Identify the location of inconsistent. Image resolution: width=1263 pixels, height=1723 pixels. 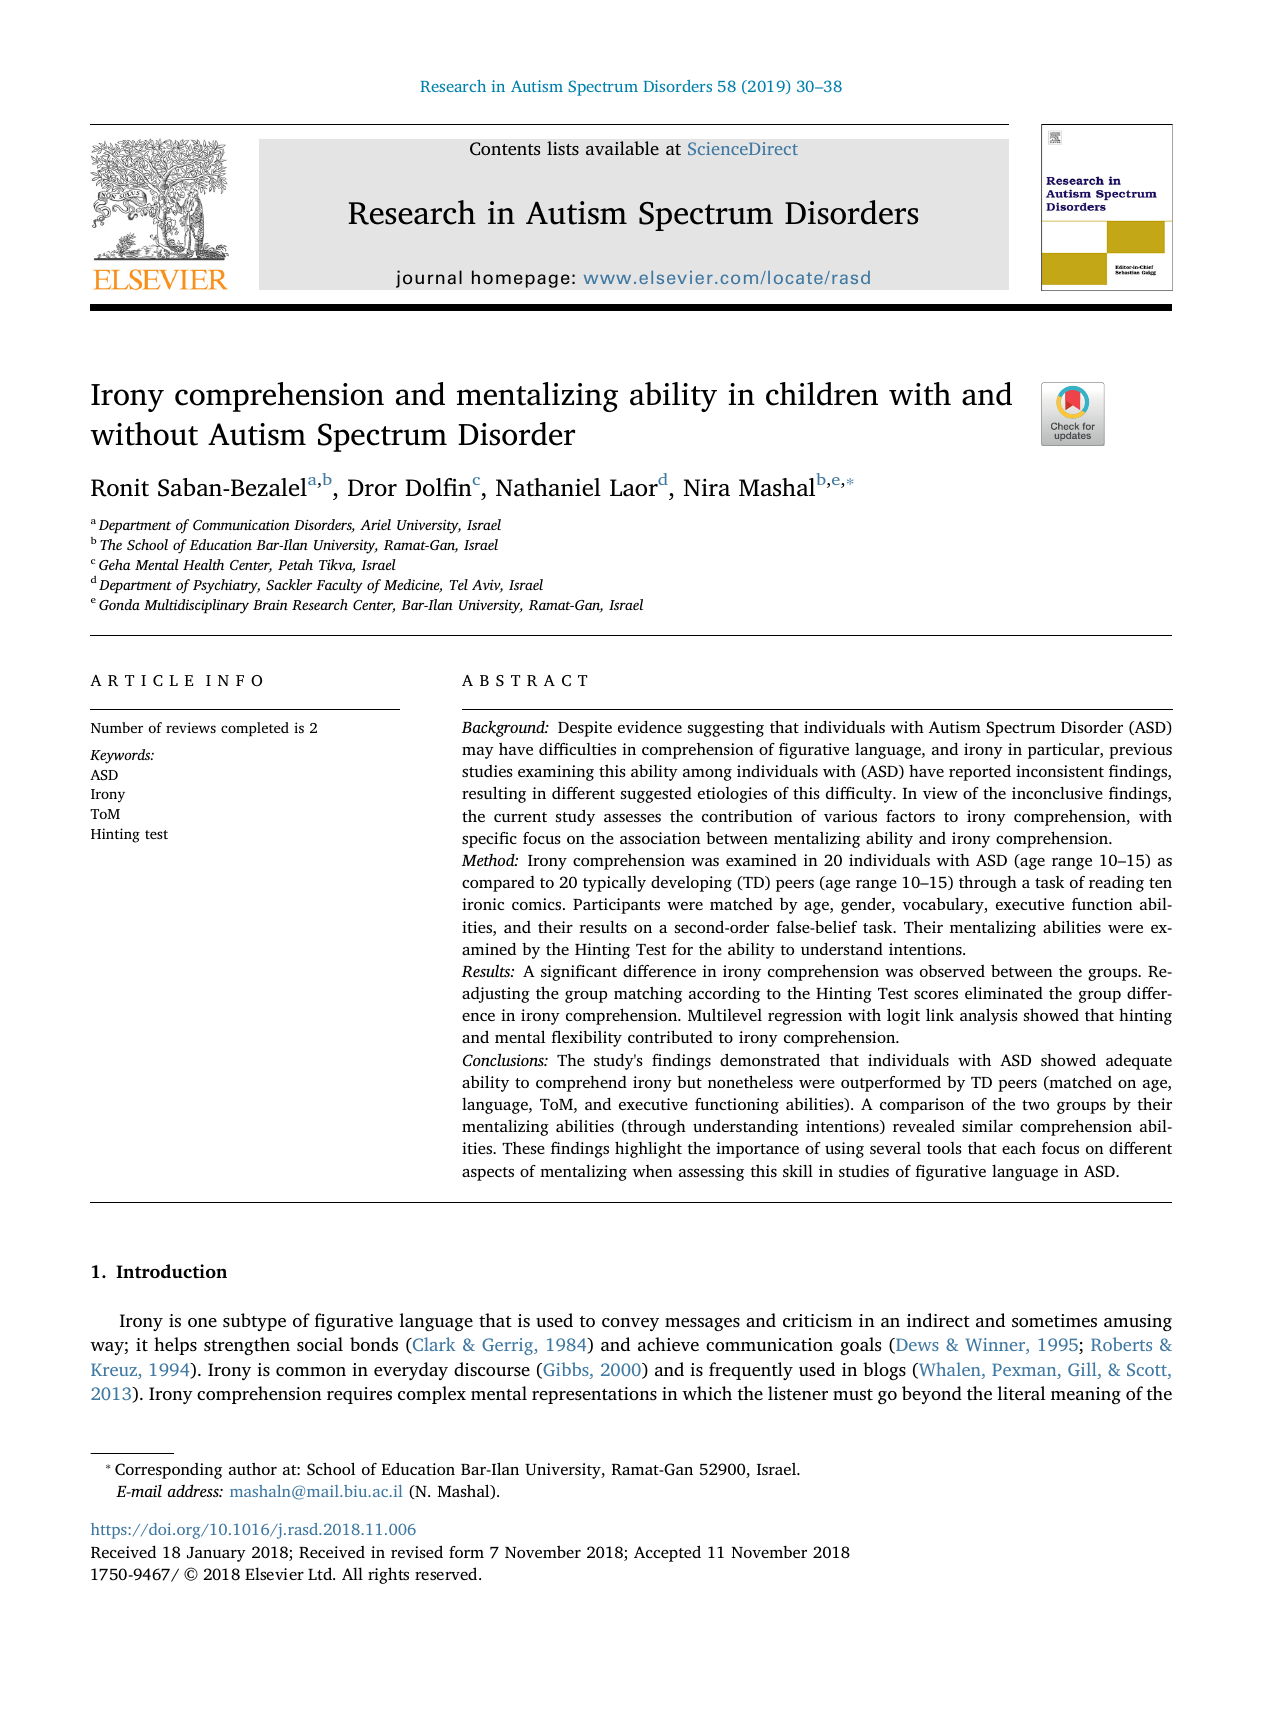
(1060, 771).
